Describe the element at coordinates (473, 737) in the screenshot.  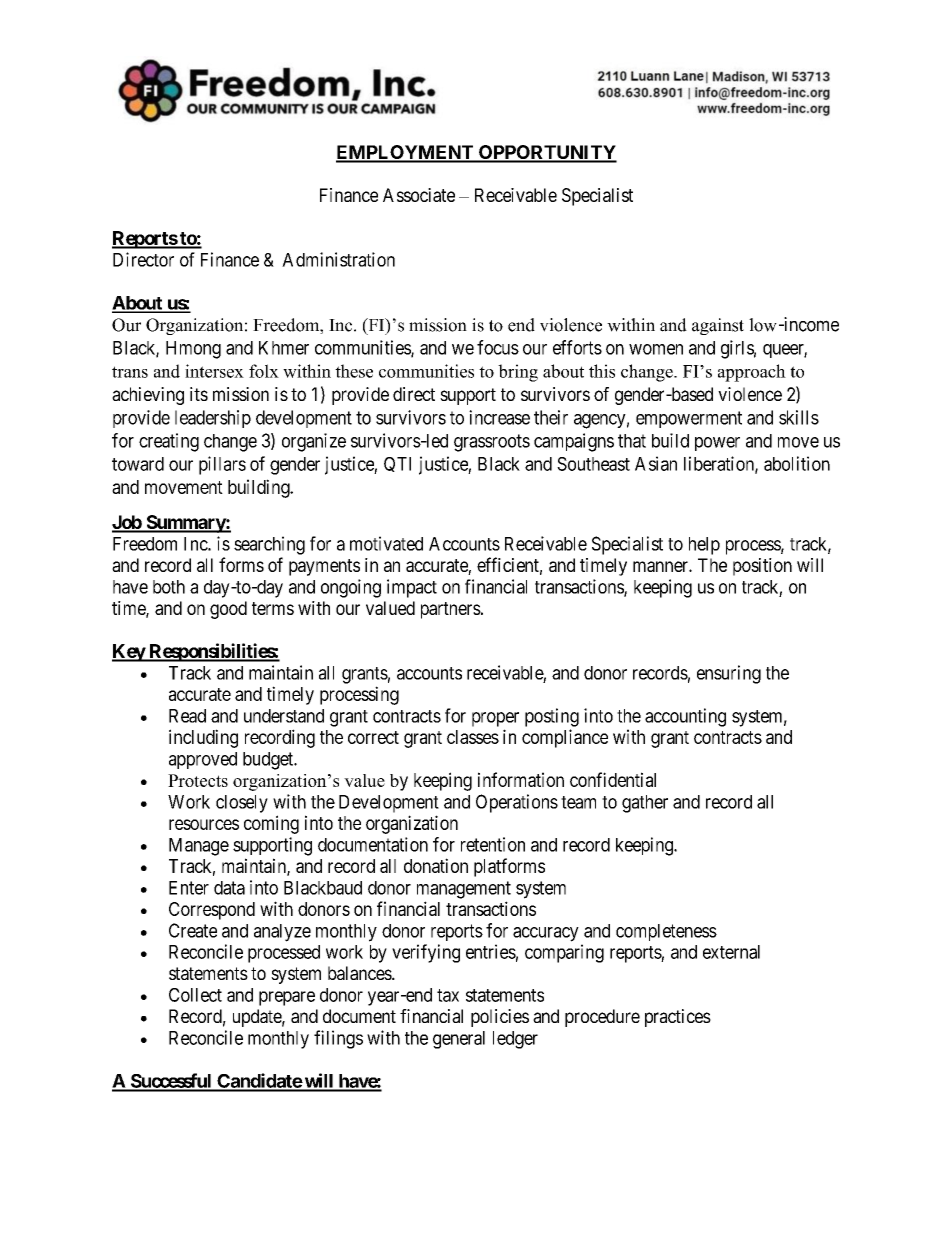
I see `classes` at that location.
